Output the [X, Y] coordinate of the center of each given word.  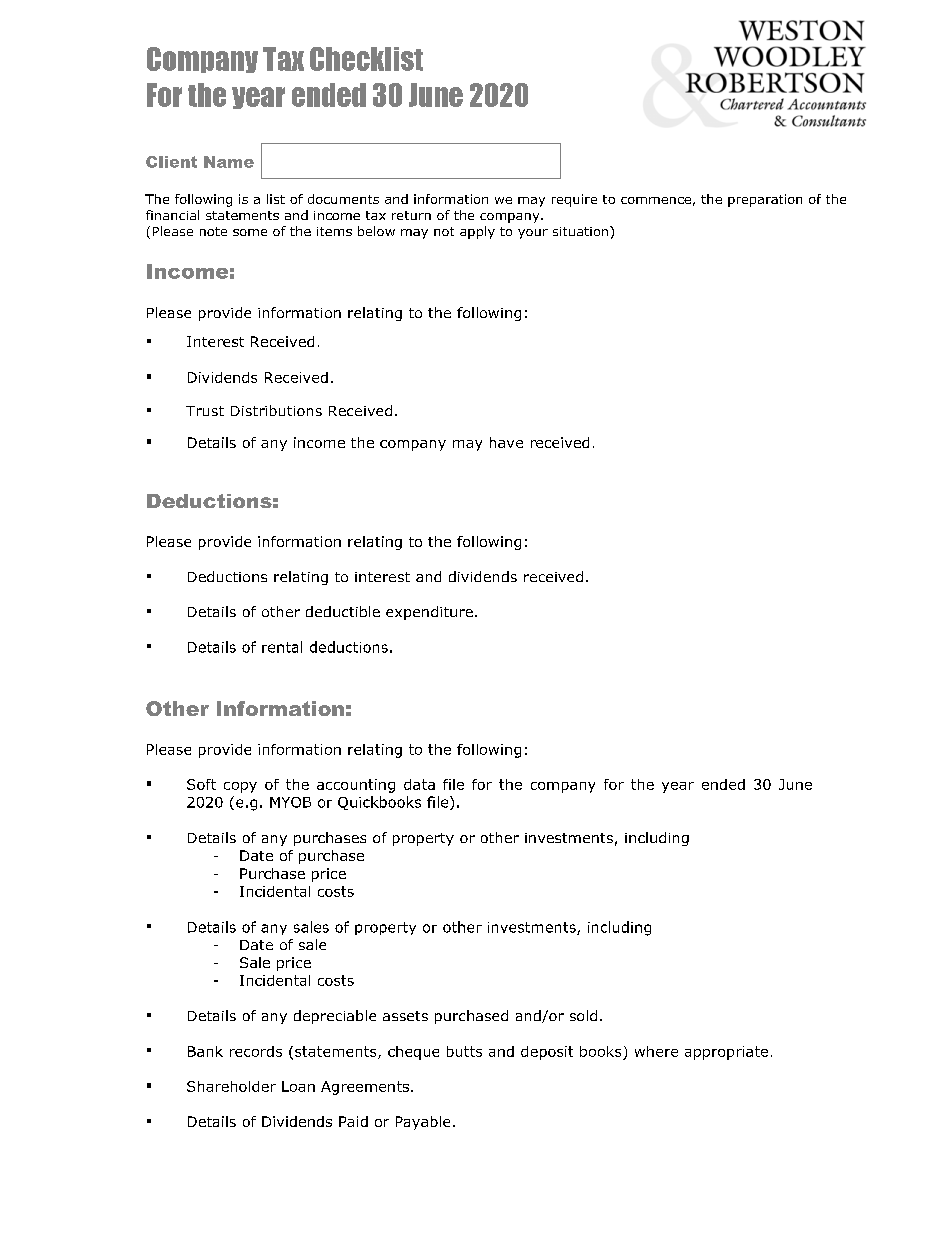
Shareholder [231, 1086]
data [419, 784]
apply [477, 232]
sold [583, 1015]
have [506, 442]
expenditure [429, 613]
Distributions [276, 410]
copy [240, 787]
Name [229, 162]
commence [656, 200]
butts [464, 1051]
